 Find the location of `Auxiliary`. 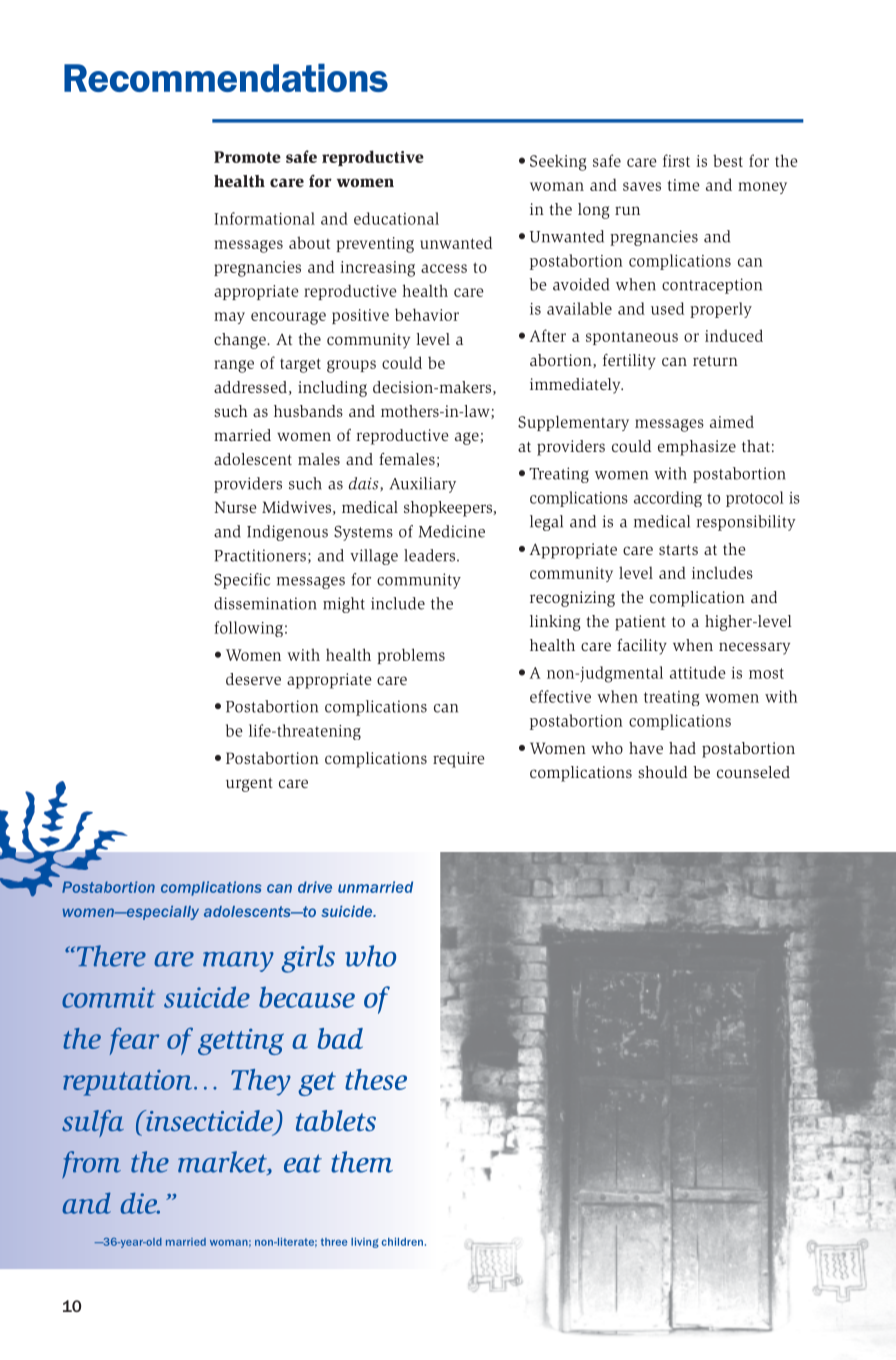

Auxiliary is located at coordinates (423, 485).
